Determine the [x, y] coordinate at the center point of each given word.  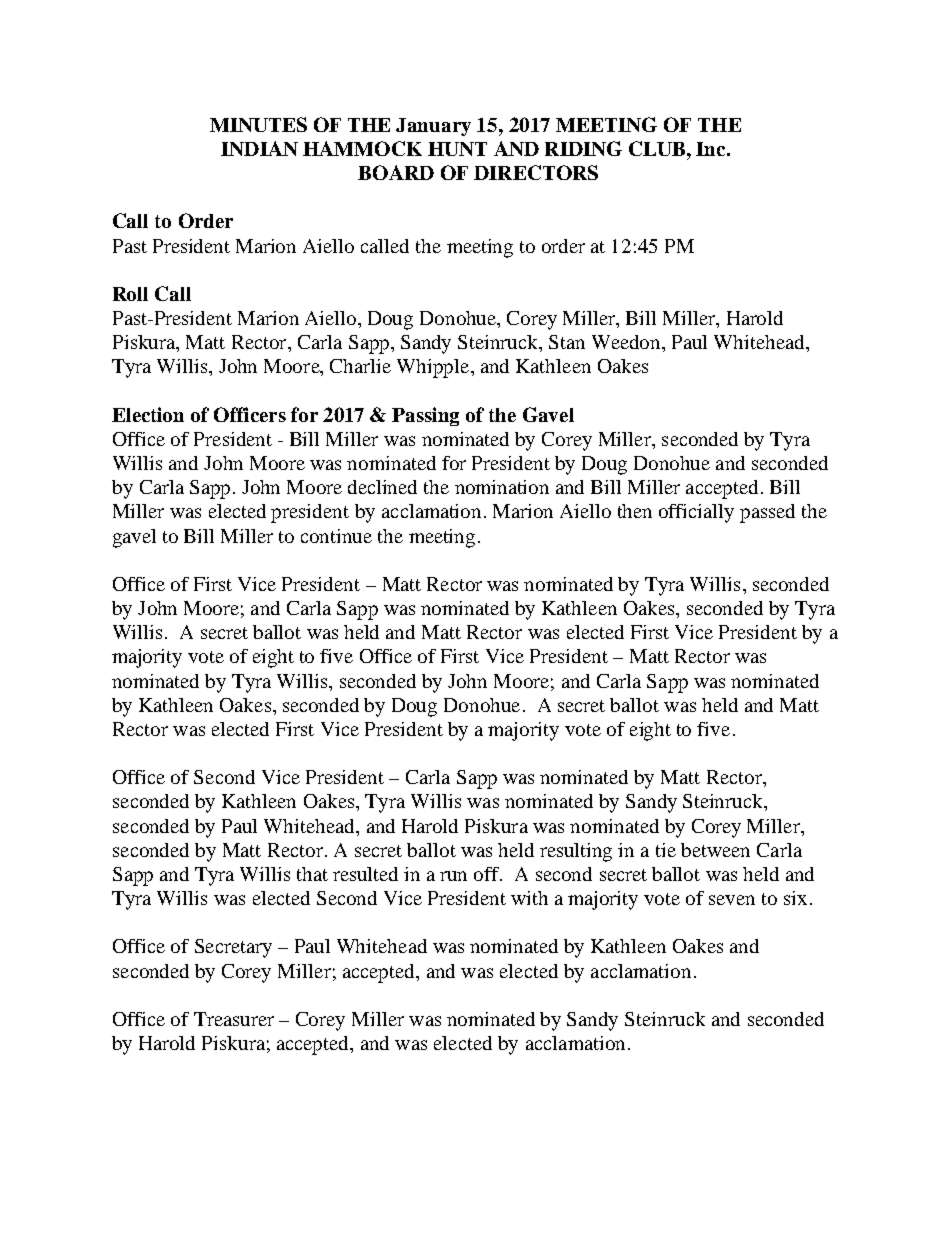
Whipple [434, 368]
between [715, 850]
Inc [712, 149]
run [453, 876]
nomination [502, 487]
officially [696, 513]
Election [148, 414]
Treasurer [234, 1019]
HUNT [457, 149]
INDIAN [259, 148]
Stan [567, 342]
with [529, 898]
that [312, 874]
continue [336, 536]
